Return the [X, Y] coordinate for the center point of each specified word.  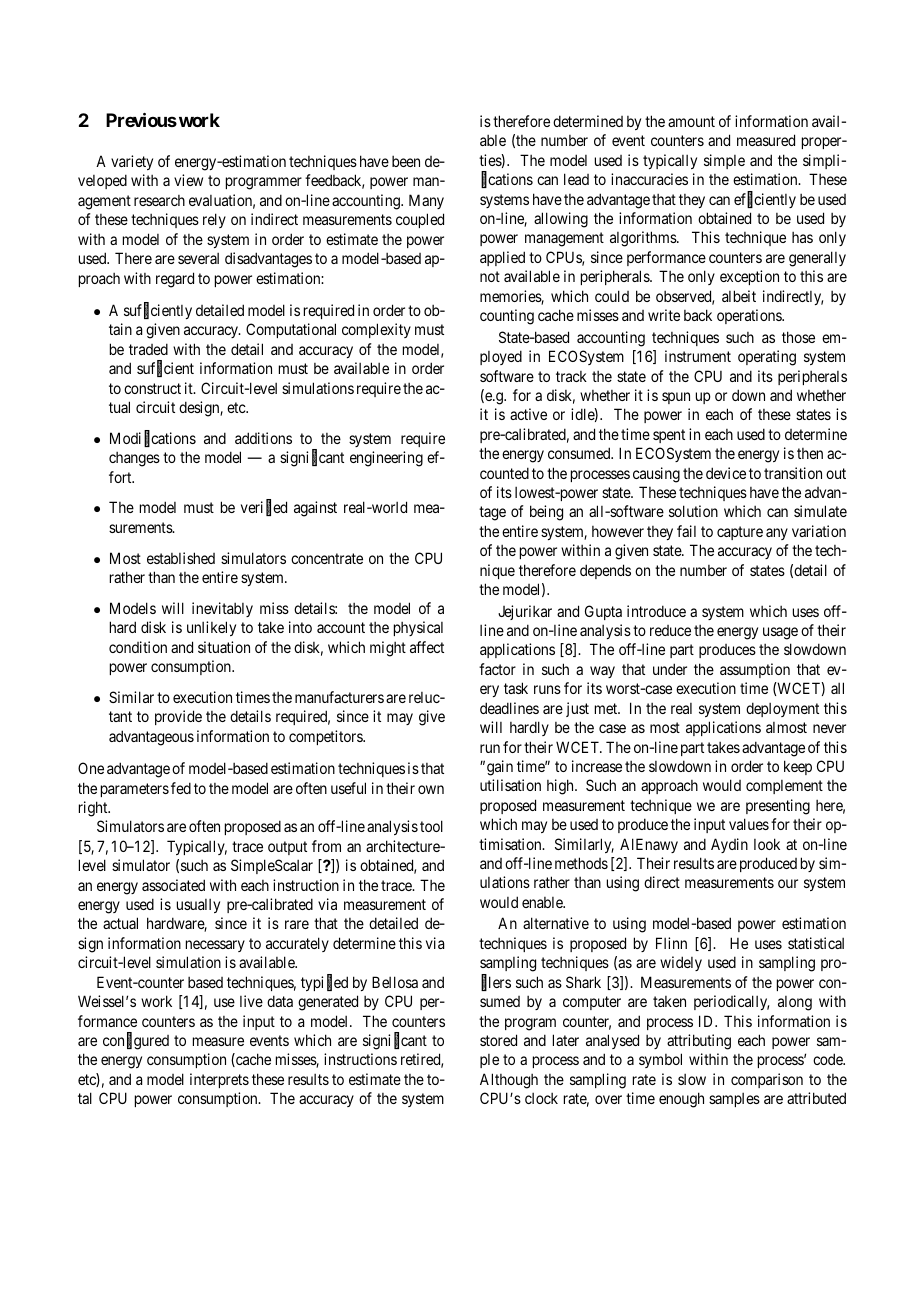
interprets [219, 1080]
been [406, 161]
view [188, 180]
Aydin [729, 845]
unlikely [211, 628]
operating [767, 358]
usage [780, 633]
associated [173, 885]
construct [152, 388]
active [528, 414]
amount [691, 121]
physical [418, 628]
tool [431, 826]
